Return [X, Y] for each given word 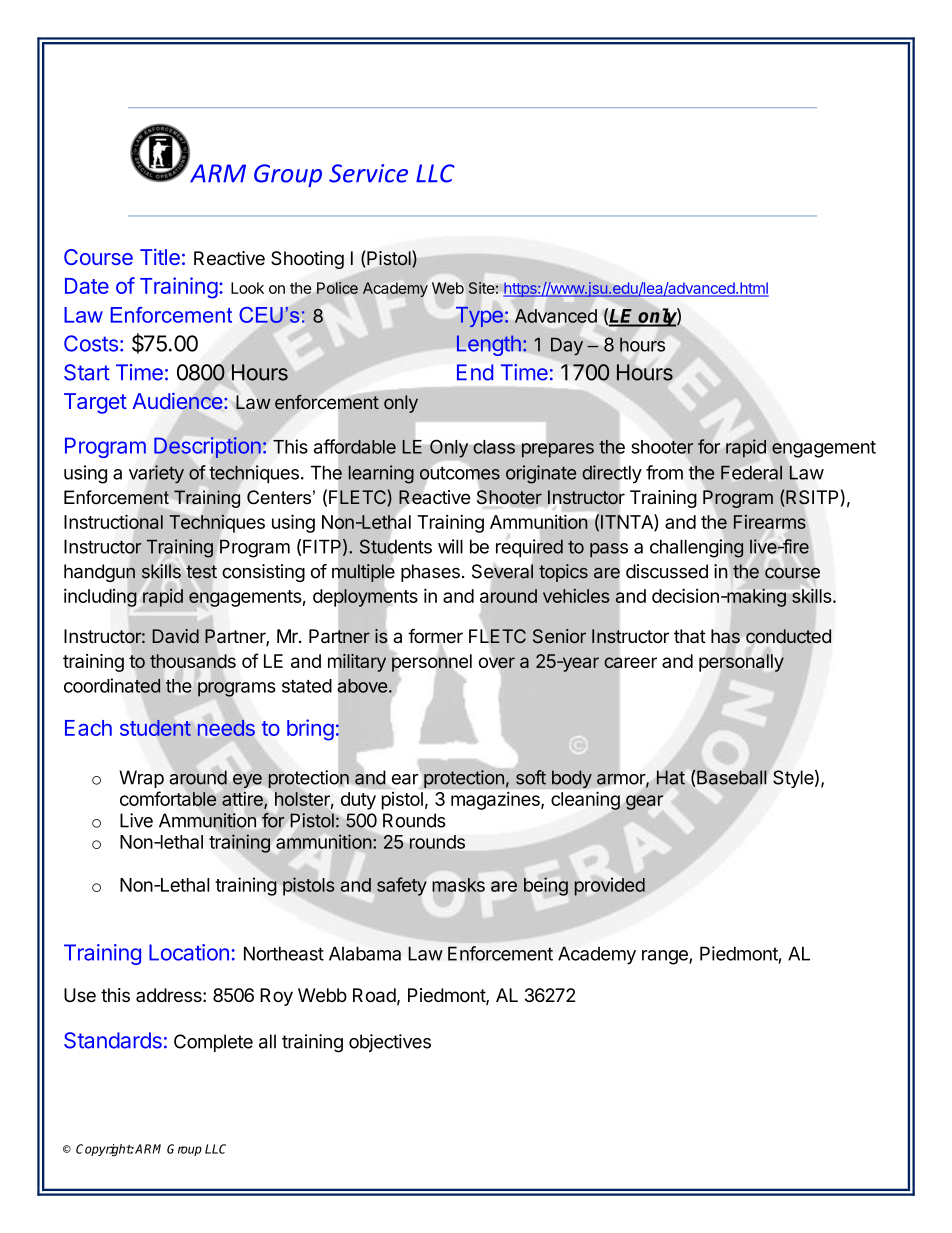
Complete [213, 1043]
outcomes [460, 473]
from [664, 472]
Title [160, 256]
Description [207, 447]
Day [567, 346]
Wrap [141, 779]
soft [531, 777]
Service [368, 173]
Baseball [731, 777]
